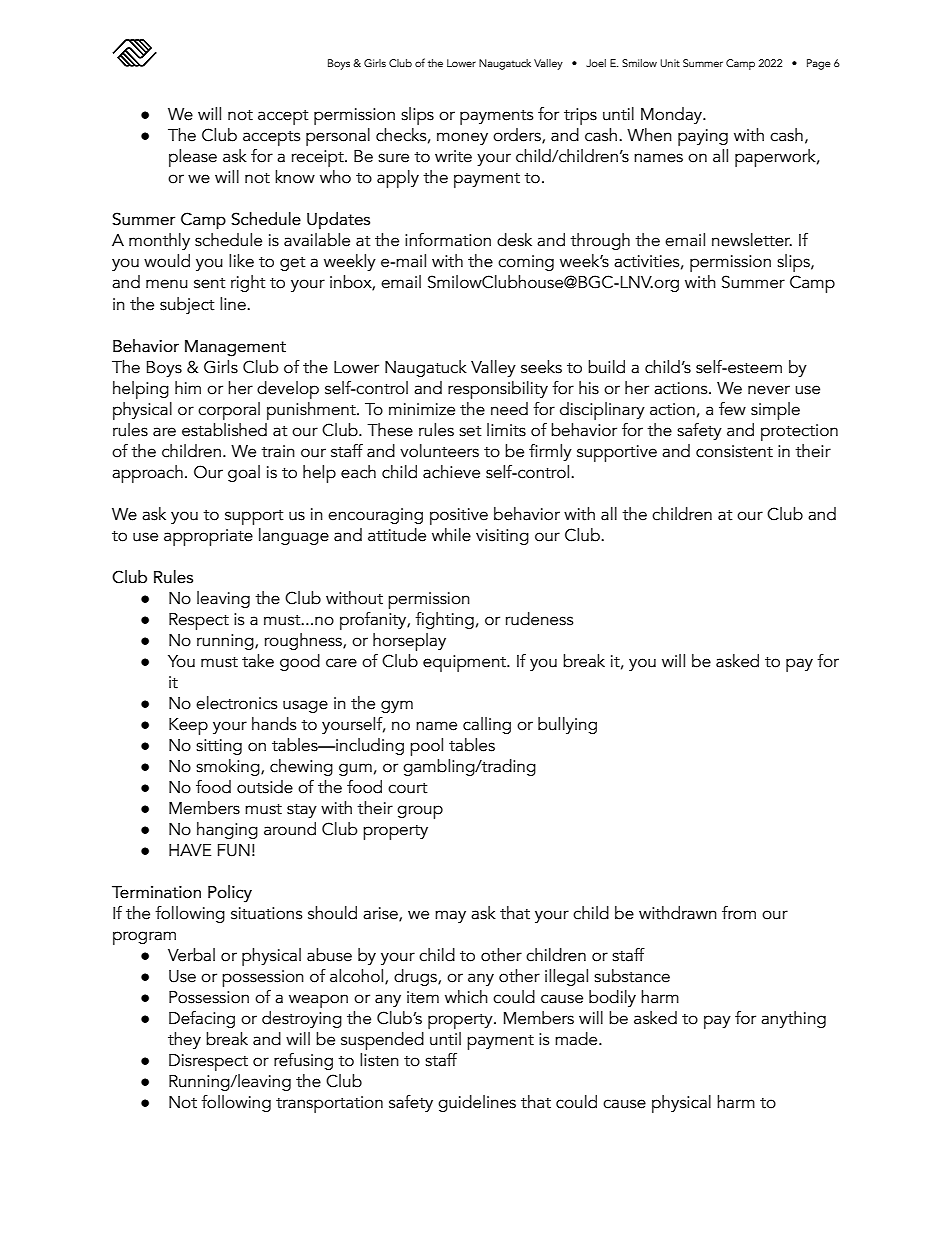 This image has height=1233, width=952. I want to click on responsibility, so click(498, 390).
